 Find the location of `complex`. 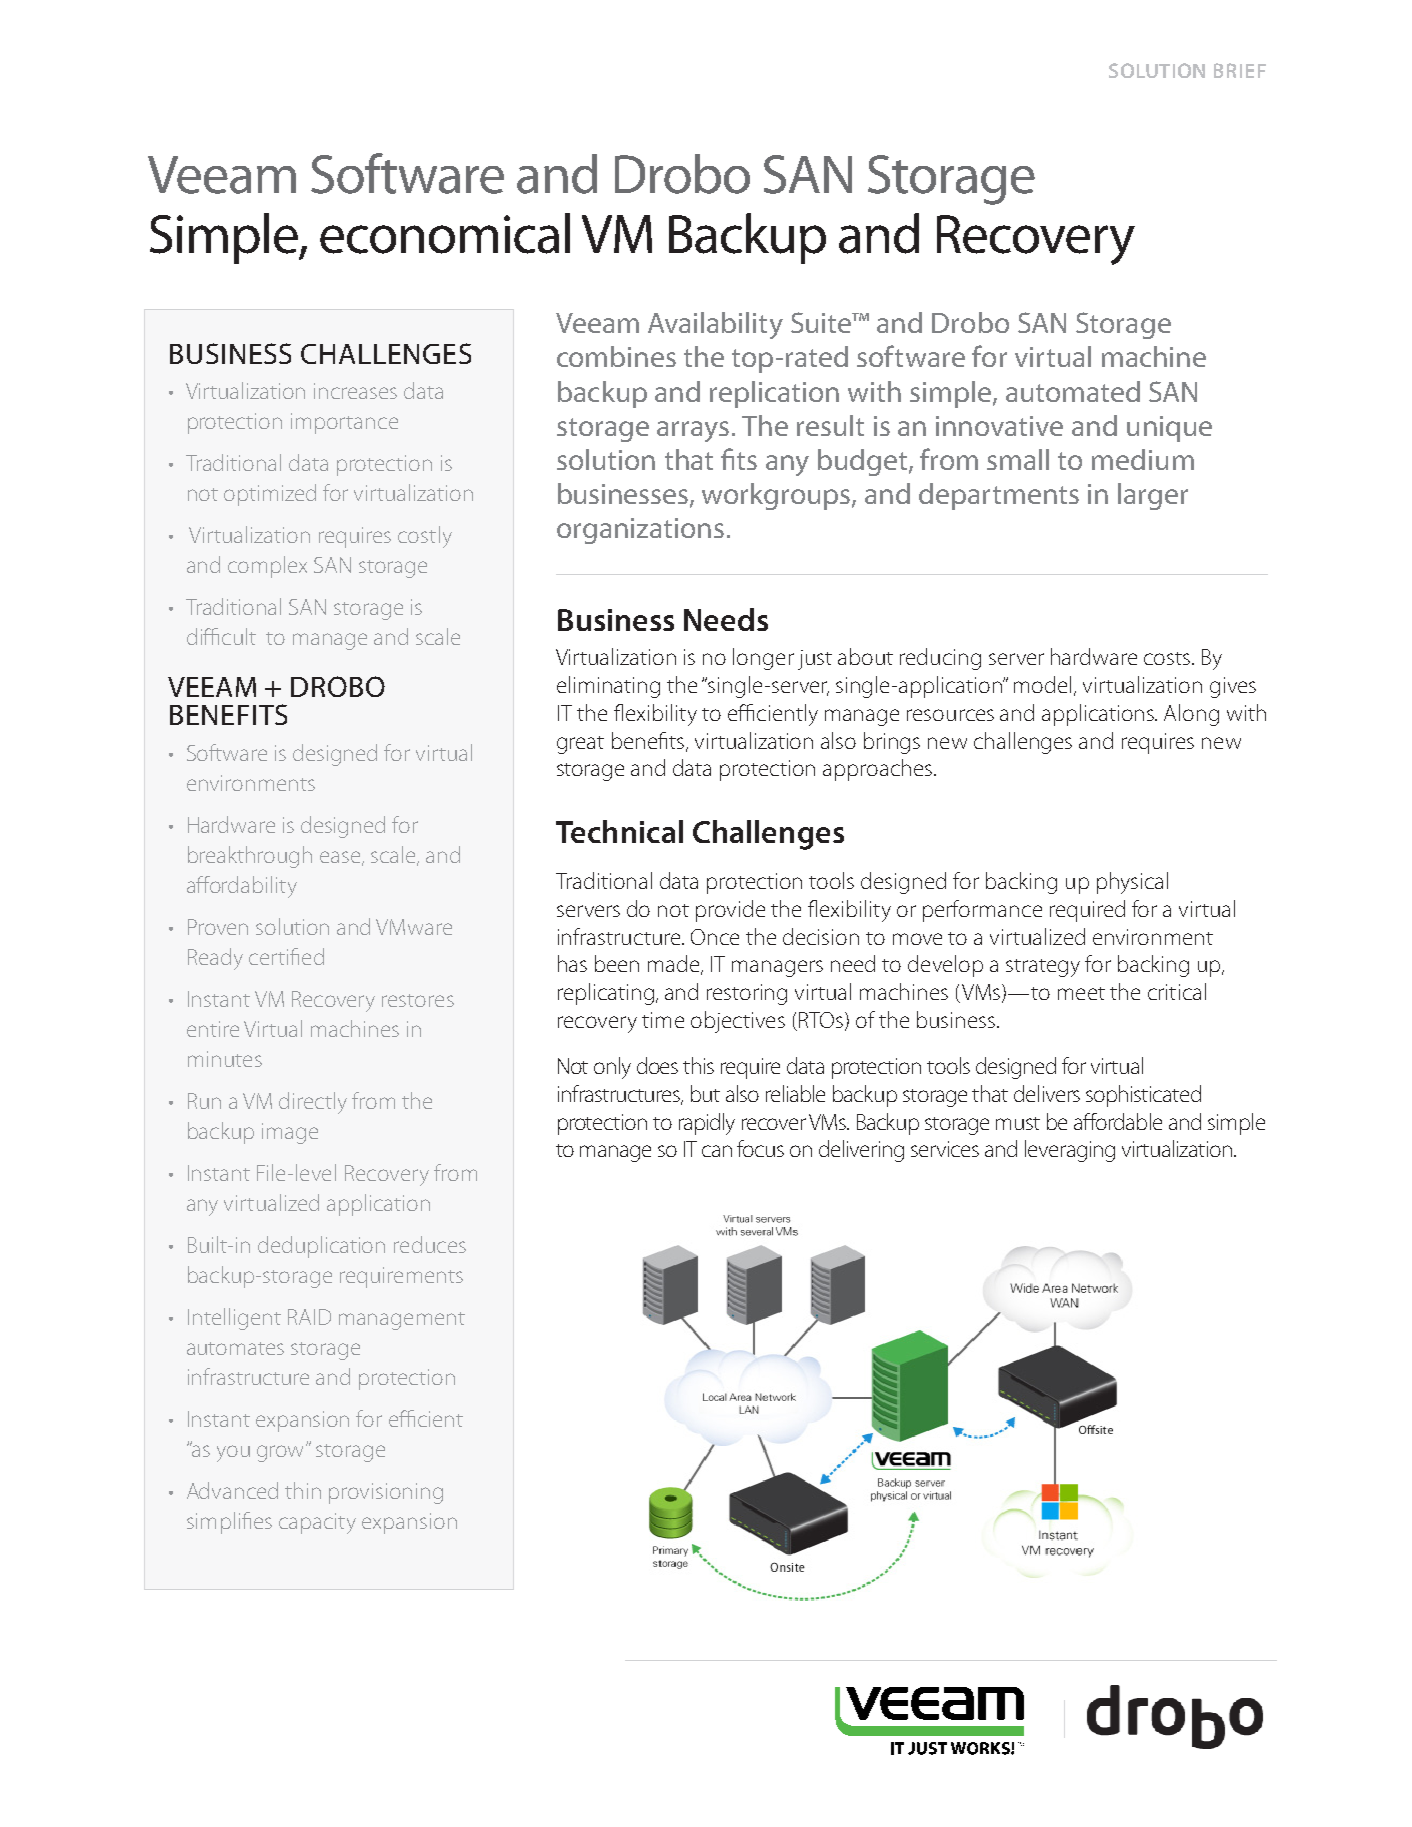

complex is located at coordinates (267, 567).
